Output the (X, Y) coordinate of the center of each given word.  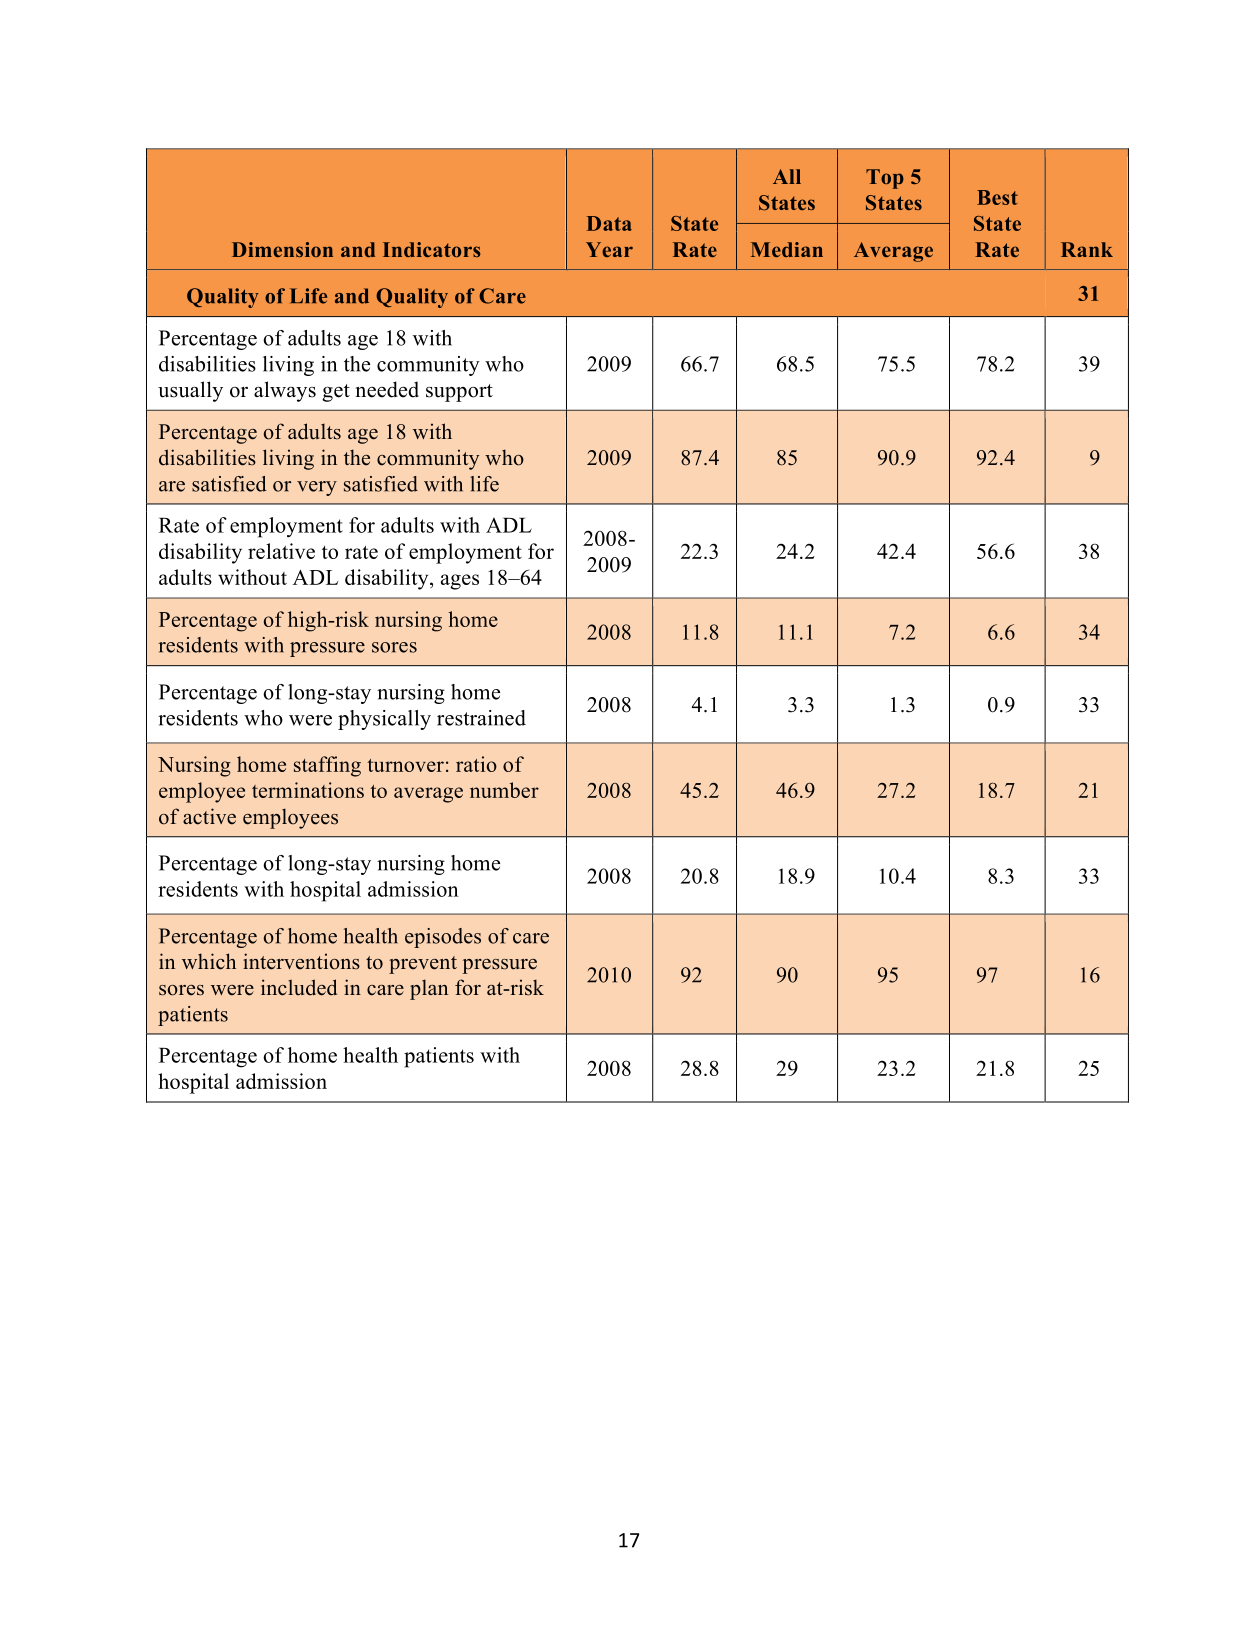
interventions (301, 961)
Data (609, 223)
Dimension (282, 249)
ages (460, 582)
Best (997, 197)
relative (281, 551)
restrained (481, 718)
